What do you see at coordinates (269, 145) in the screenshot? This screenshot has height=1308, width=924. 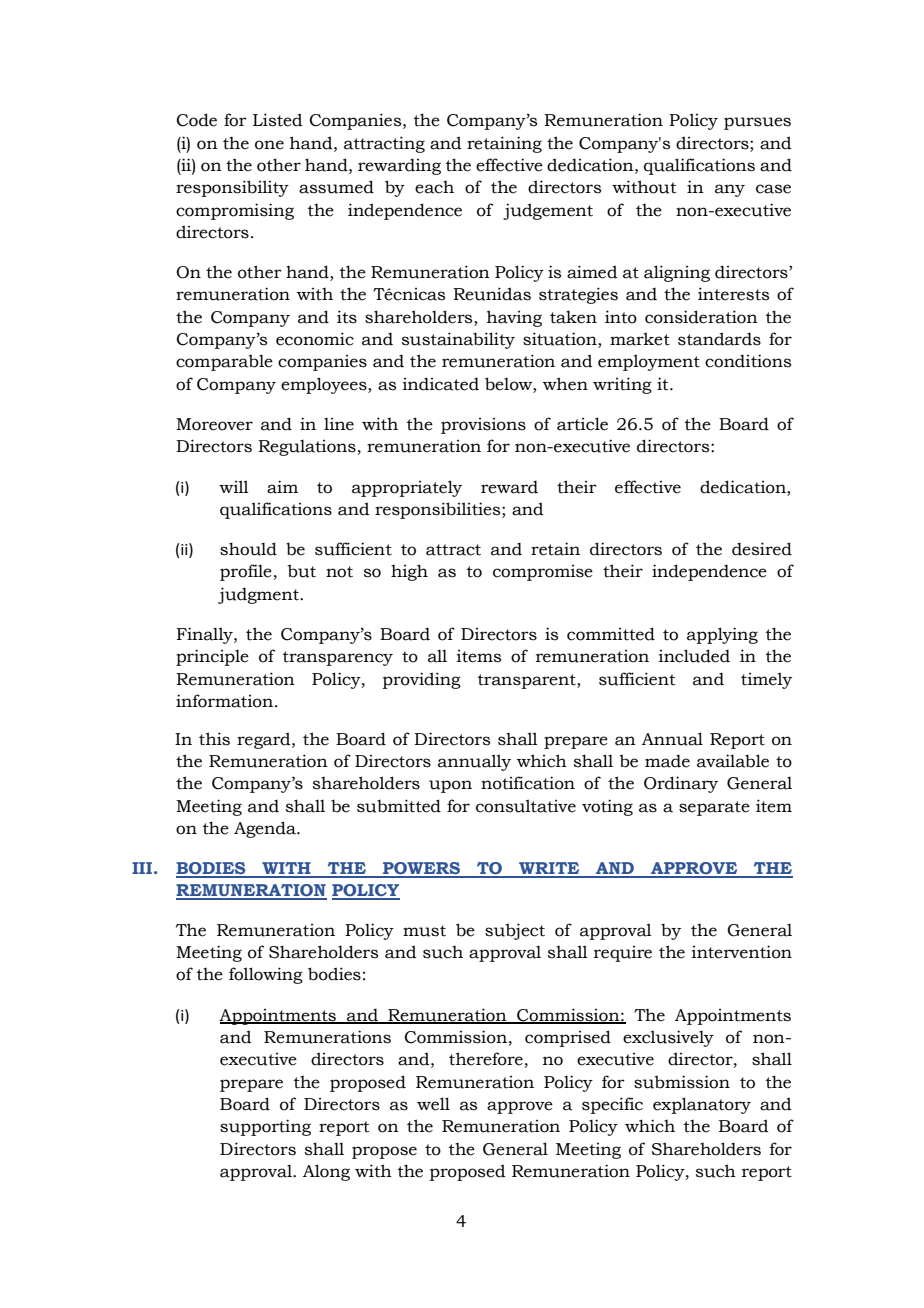 I see `one` at bounding box center [269, 145].
